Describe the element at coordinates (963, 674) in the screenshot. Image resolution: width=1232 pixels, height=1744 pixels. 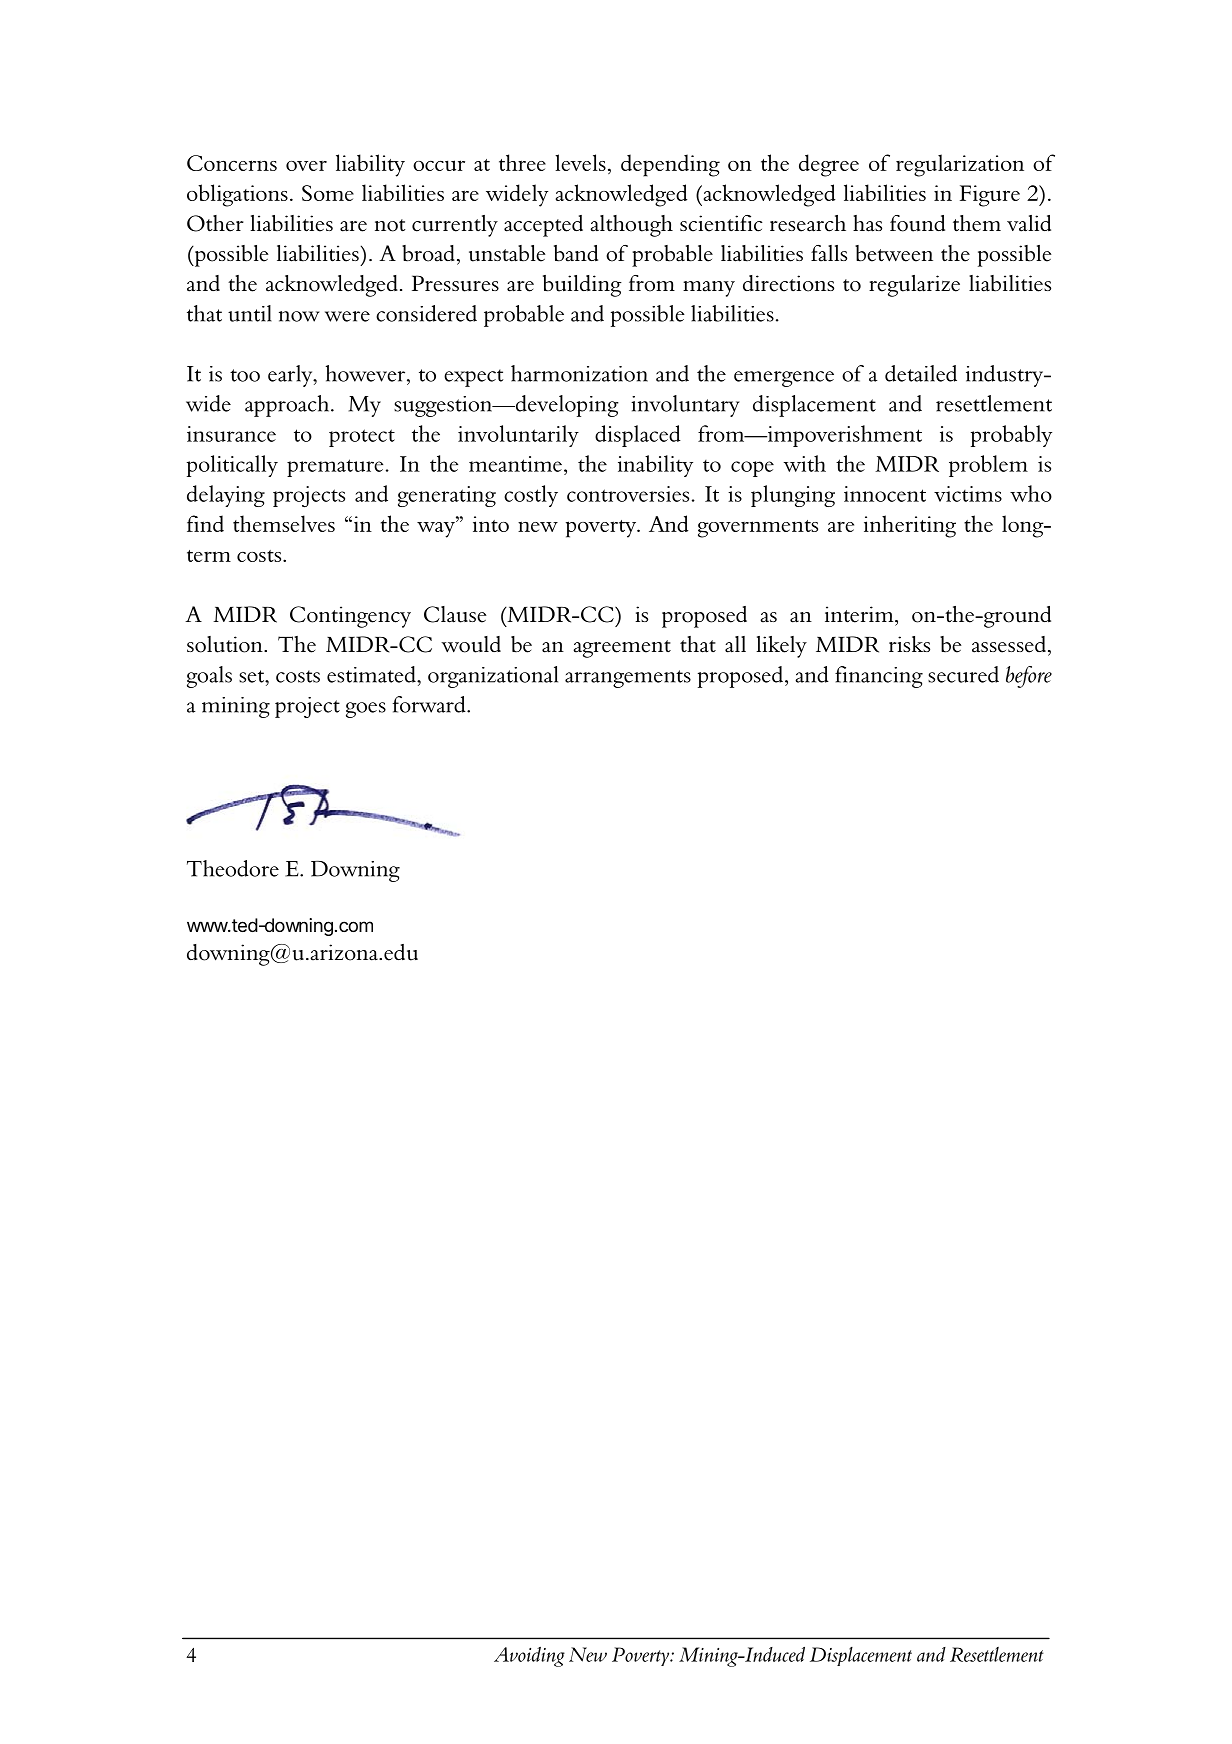
I see `secured` at that location.
